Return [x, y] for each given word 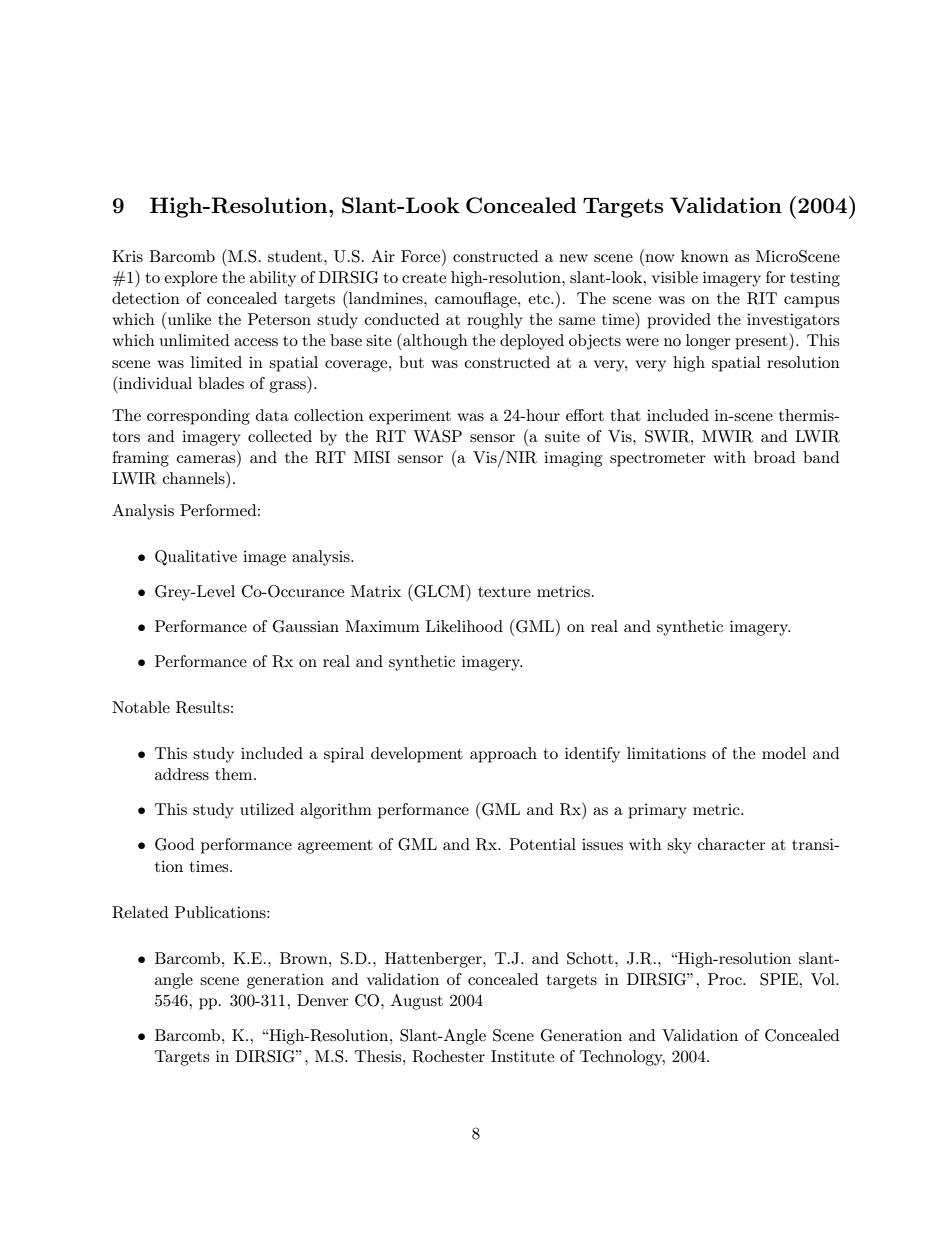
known [705, 256]
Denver [323, 1000]
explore [190, 279]
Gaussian [306, 626]
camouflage [477, 300]
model [784, 753]
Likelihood [464, 626]
